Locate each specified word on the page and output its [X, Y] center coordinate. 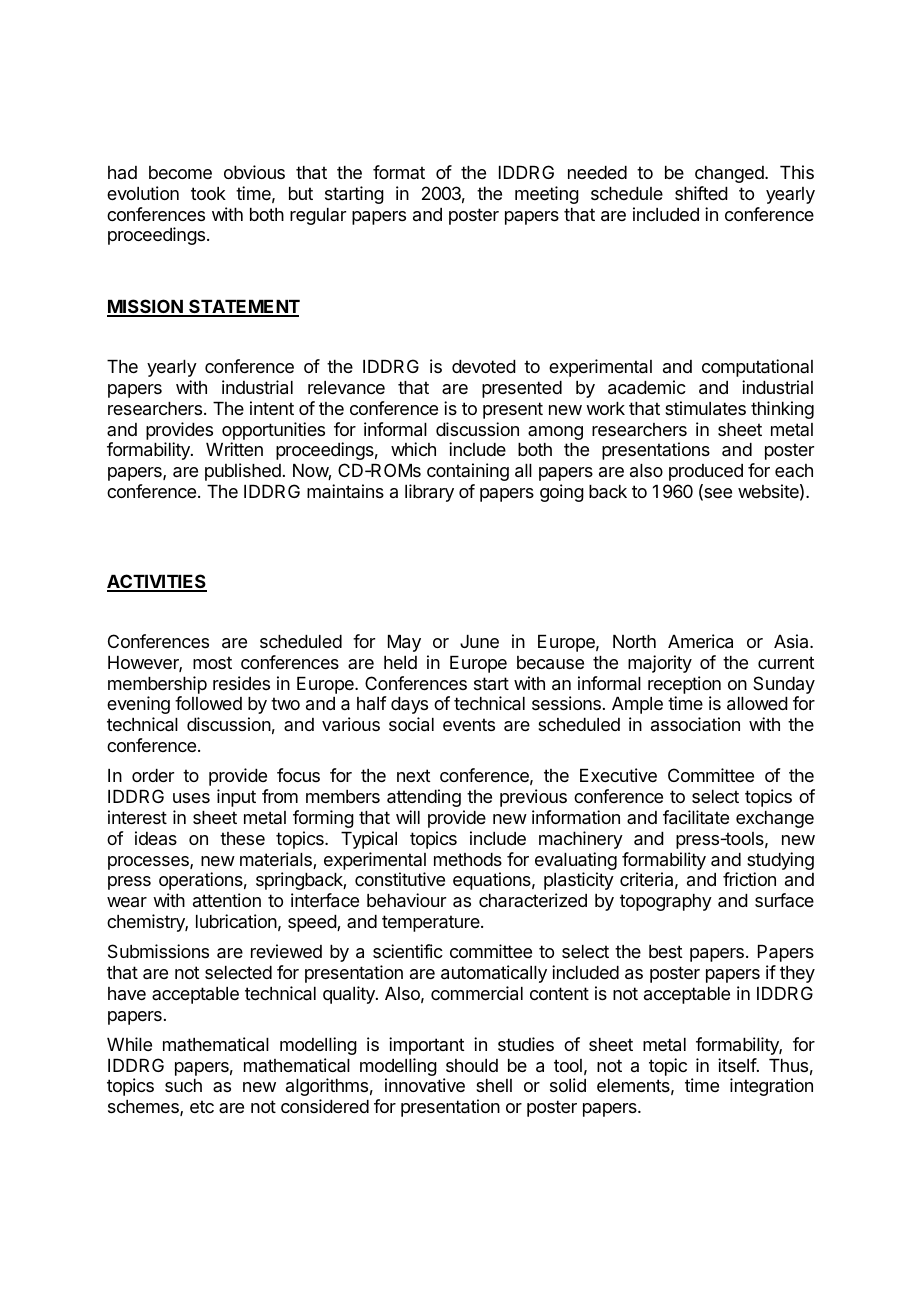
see [717, 494]
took [208, 193]
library [429, 493]
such [183, 1085]
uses [191, 798]
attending [424, 798]
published [243, 472]
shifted [701, 193]
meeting [547, 195]
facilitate [696, 817]
